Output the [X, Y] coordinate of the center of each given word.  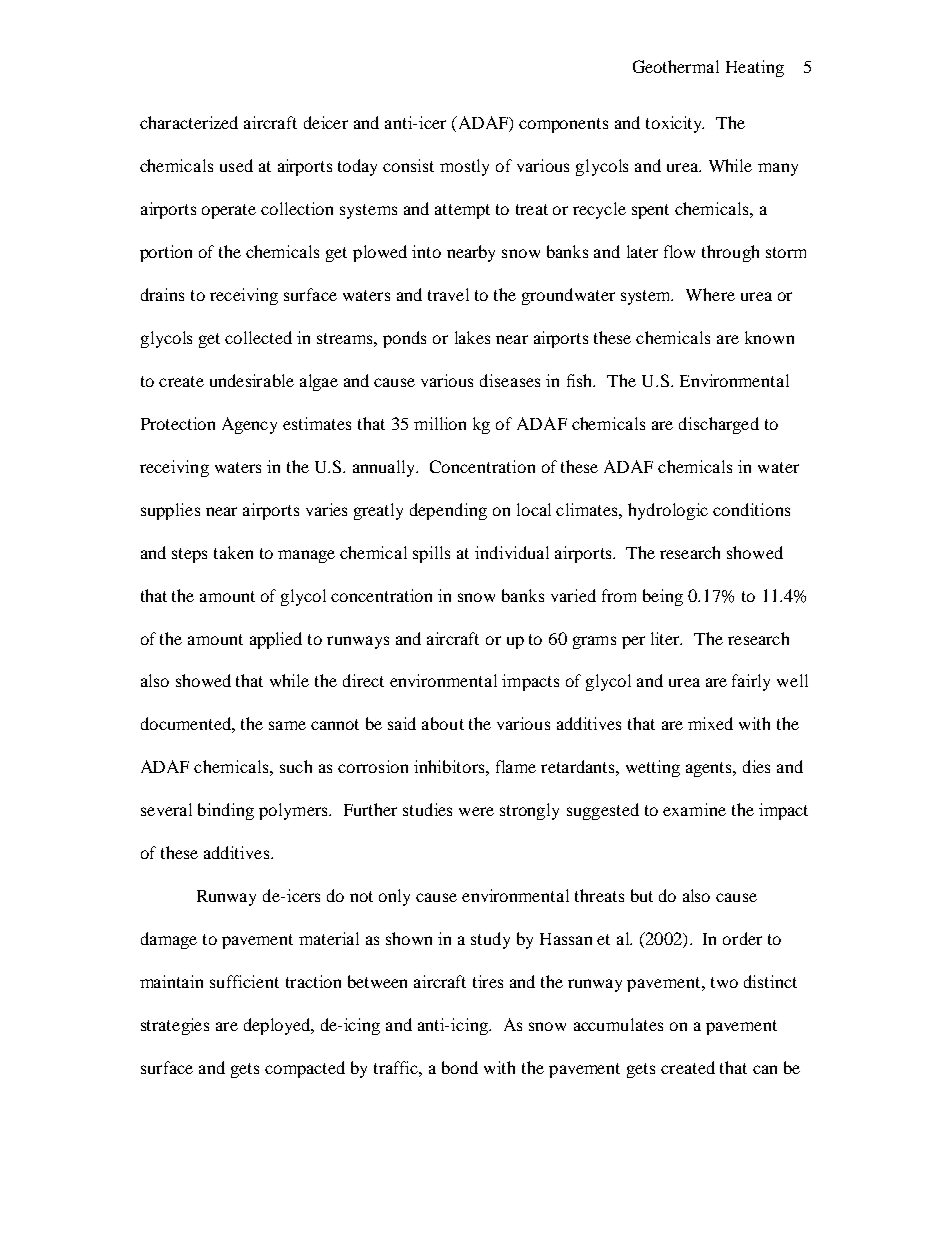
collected [258, 337]
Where [710, 294]
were [476, 811]
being [663, 597]
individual [512, 552]
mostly [464, 167]
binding [226, 811]
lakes [472, 337]
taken [233, 552]
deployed [278, 1026]
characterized [189, 122]
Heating [755, 68]
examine [694, 809]
